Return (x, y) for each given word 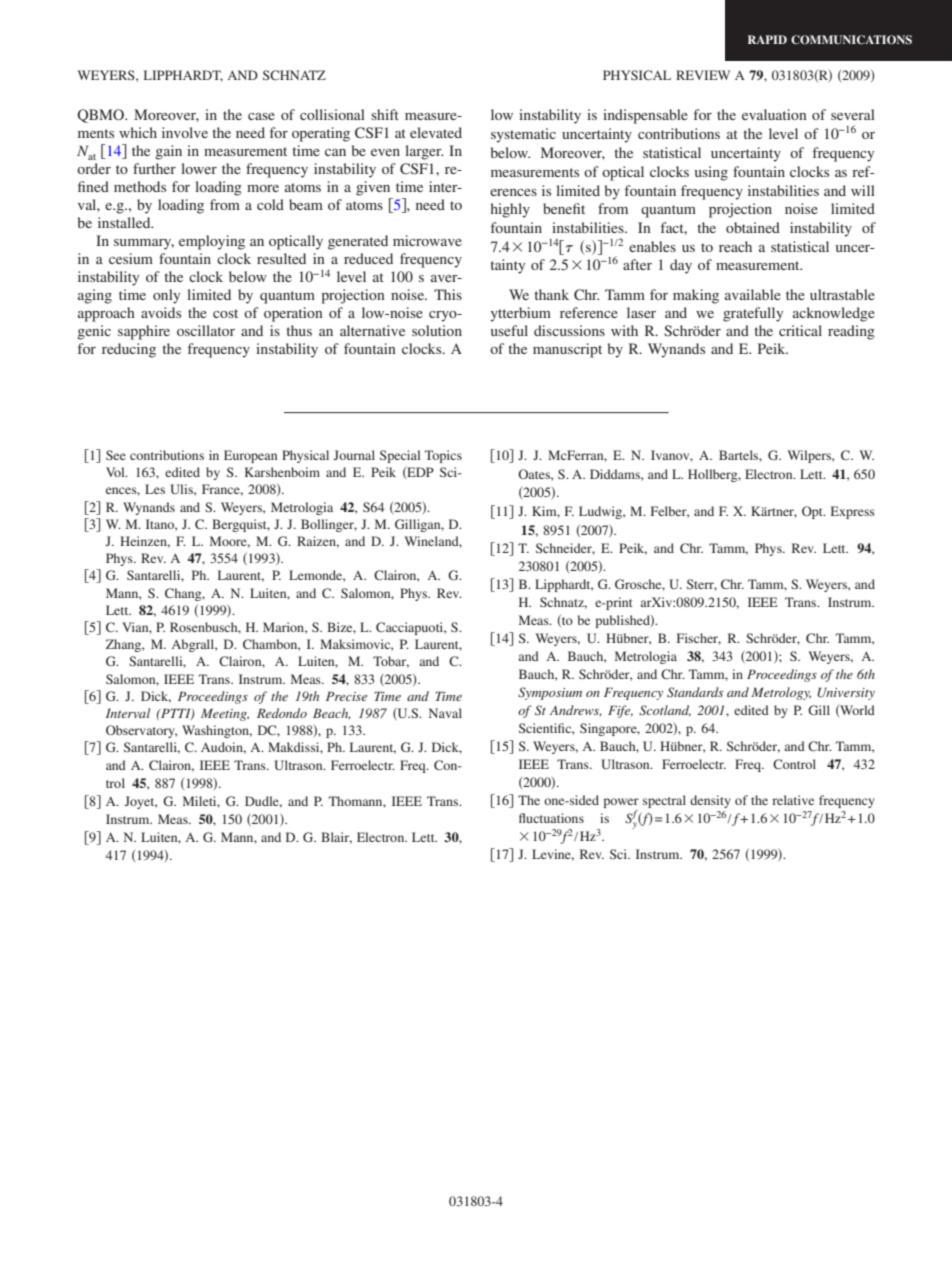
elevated (436, 132)
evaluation (774, 114)
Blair (336, 838)
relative (793, 800)
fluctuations (551, 818)
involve (185, 132)
